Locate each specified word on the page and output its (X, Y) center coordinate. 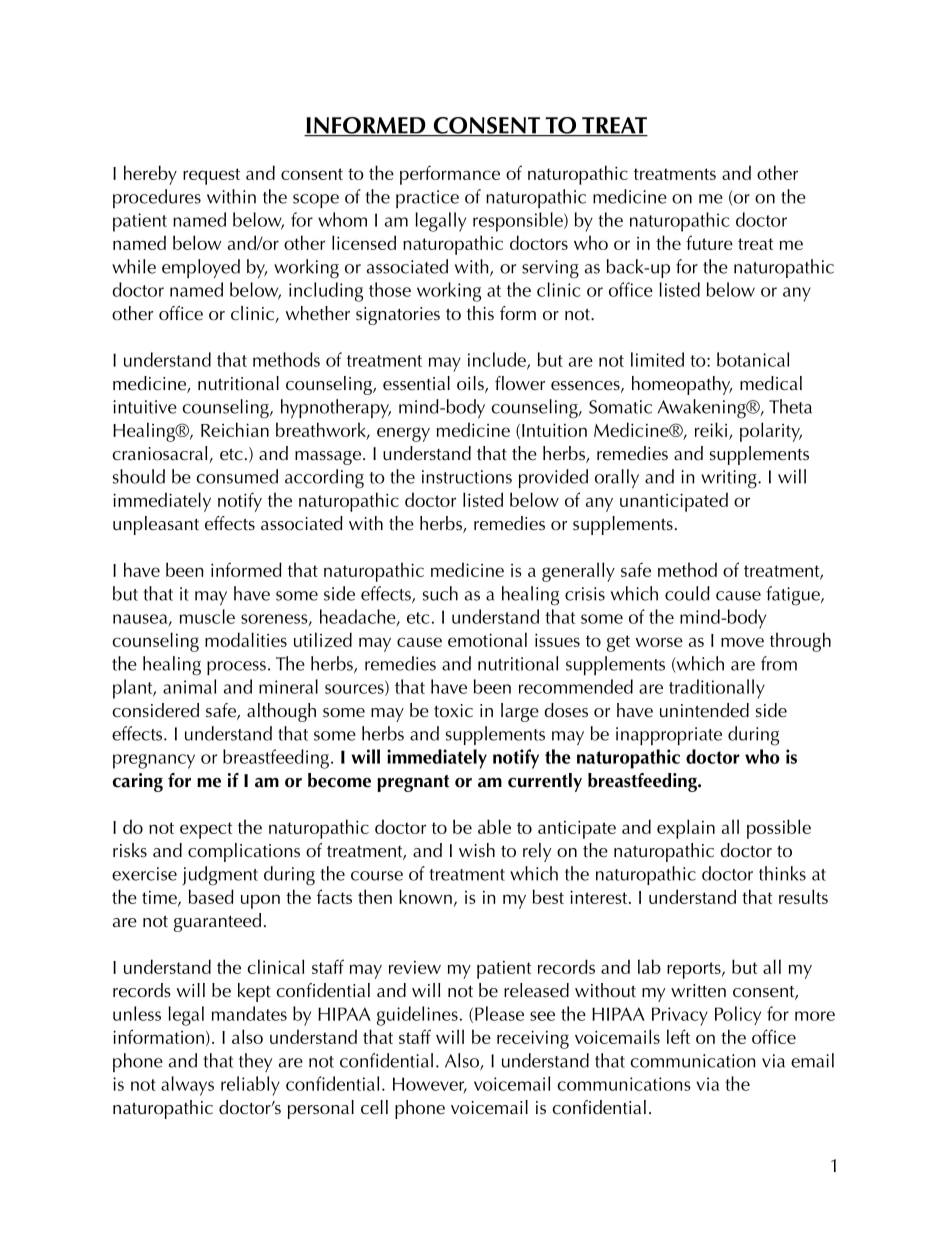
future (709, 242)
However (430, 1085)
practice (427, 199)
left (678, 1036)
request (211, 176)
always (187, 1086)
